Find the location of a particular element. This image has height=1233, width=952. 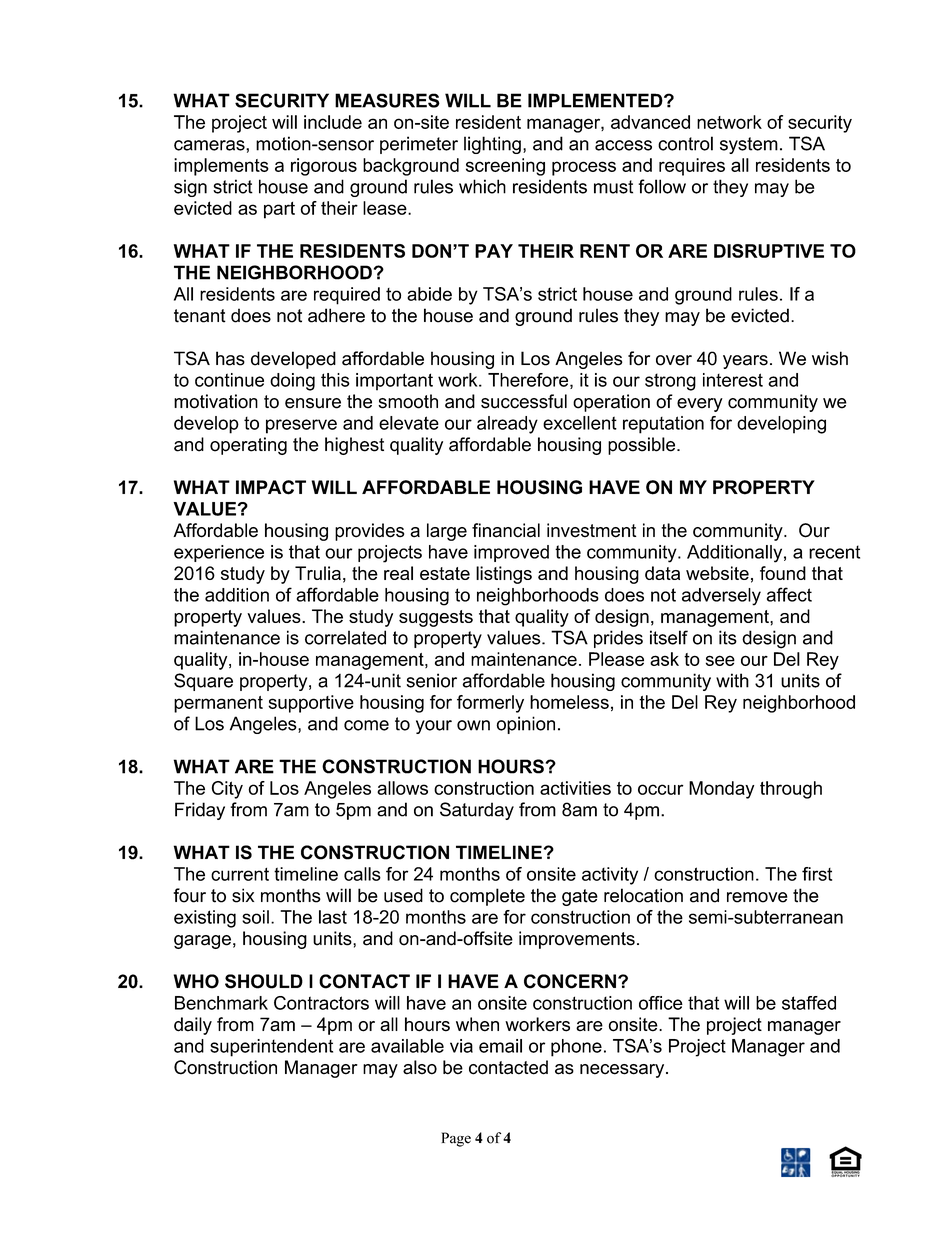

lighting is located at coordinates (492, 145).
